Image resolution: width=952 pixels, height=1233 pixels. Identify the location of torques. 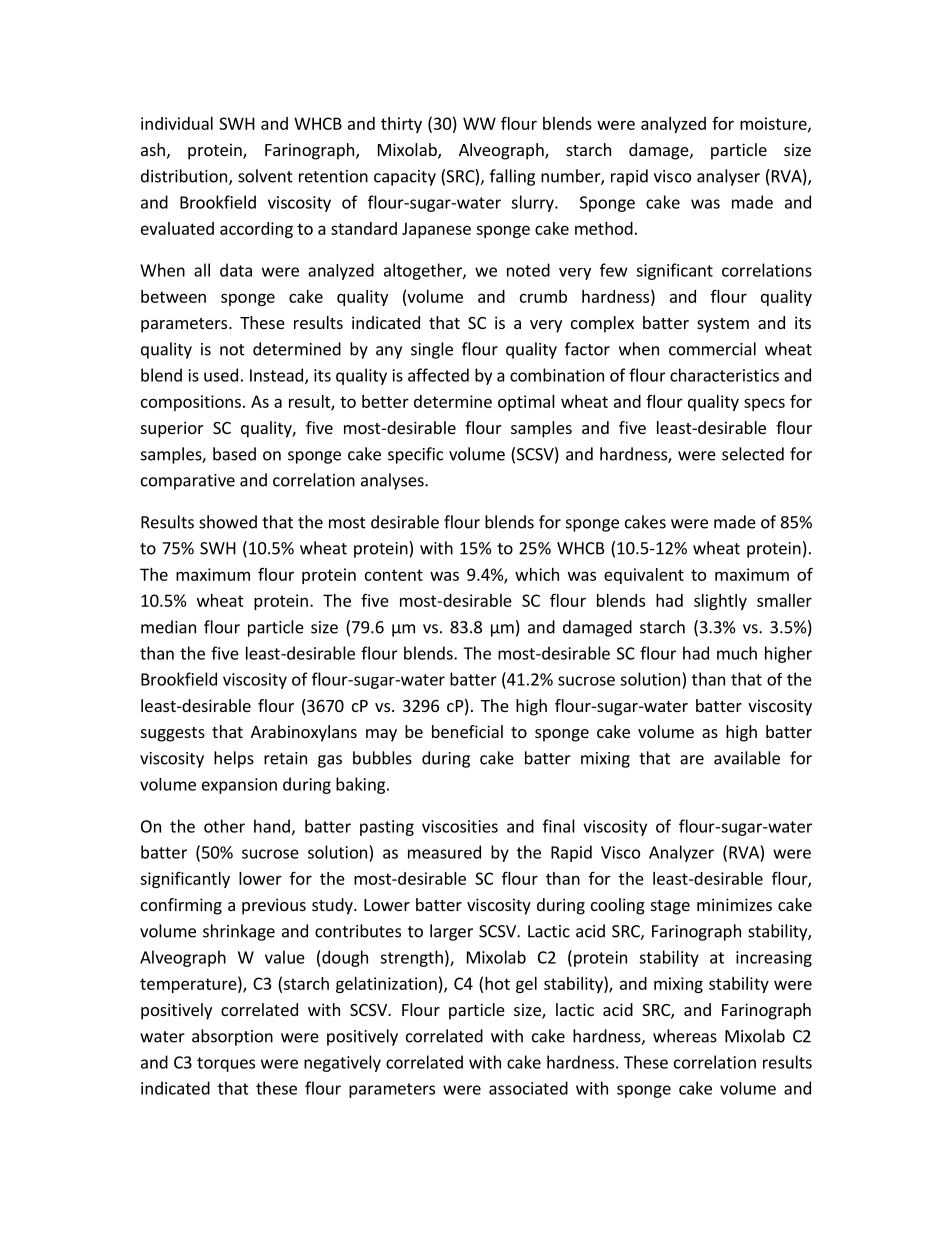
(226, 1064).
